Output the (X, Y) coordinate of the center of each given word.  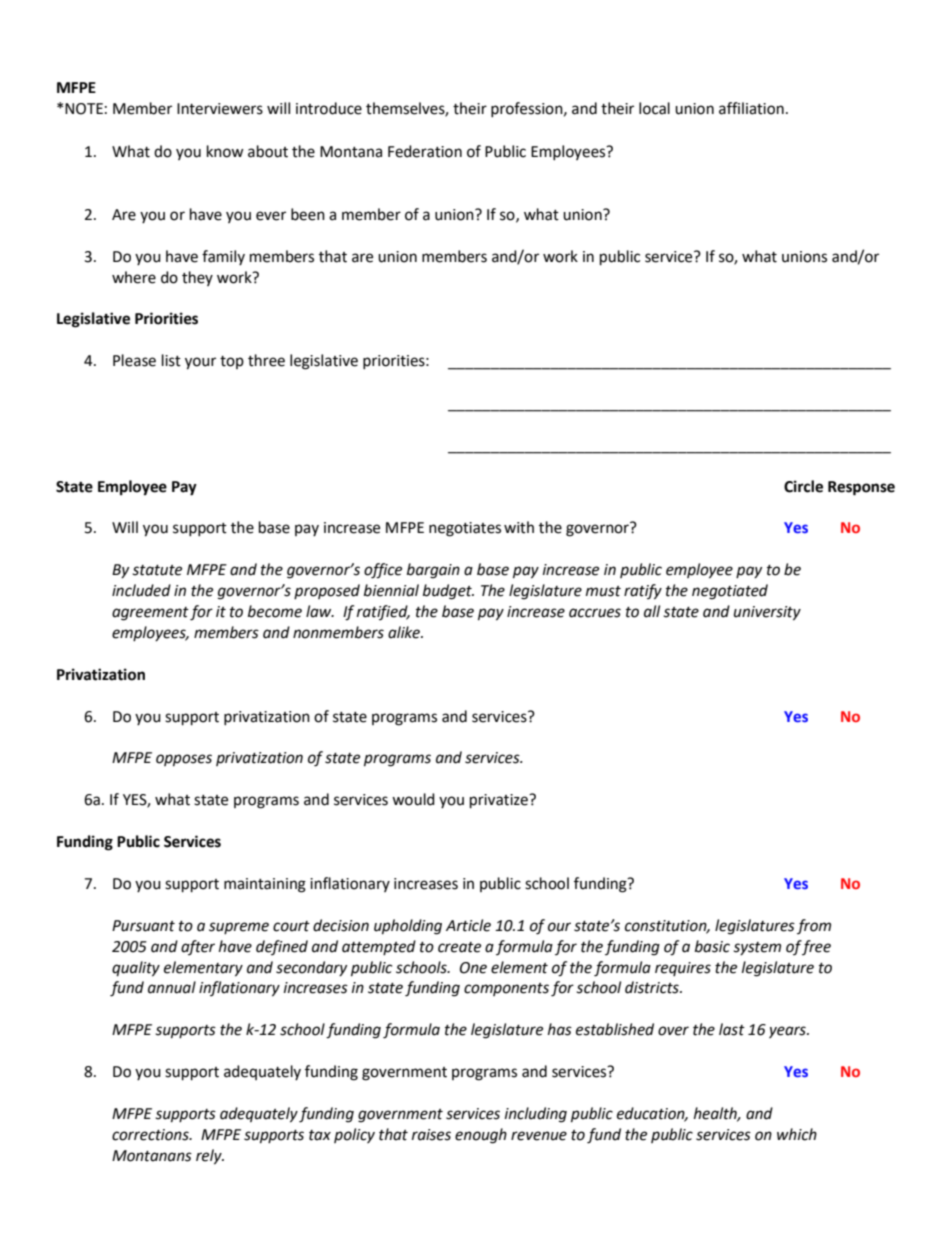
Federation (425, 151)
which (797, 1134)
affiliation (751, 108)
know (225, 151)
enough (481, 1136)
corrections (151, 1135)
